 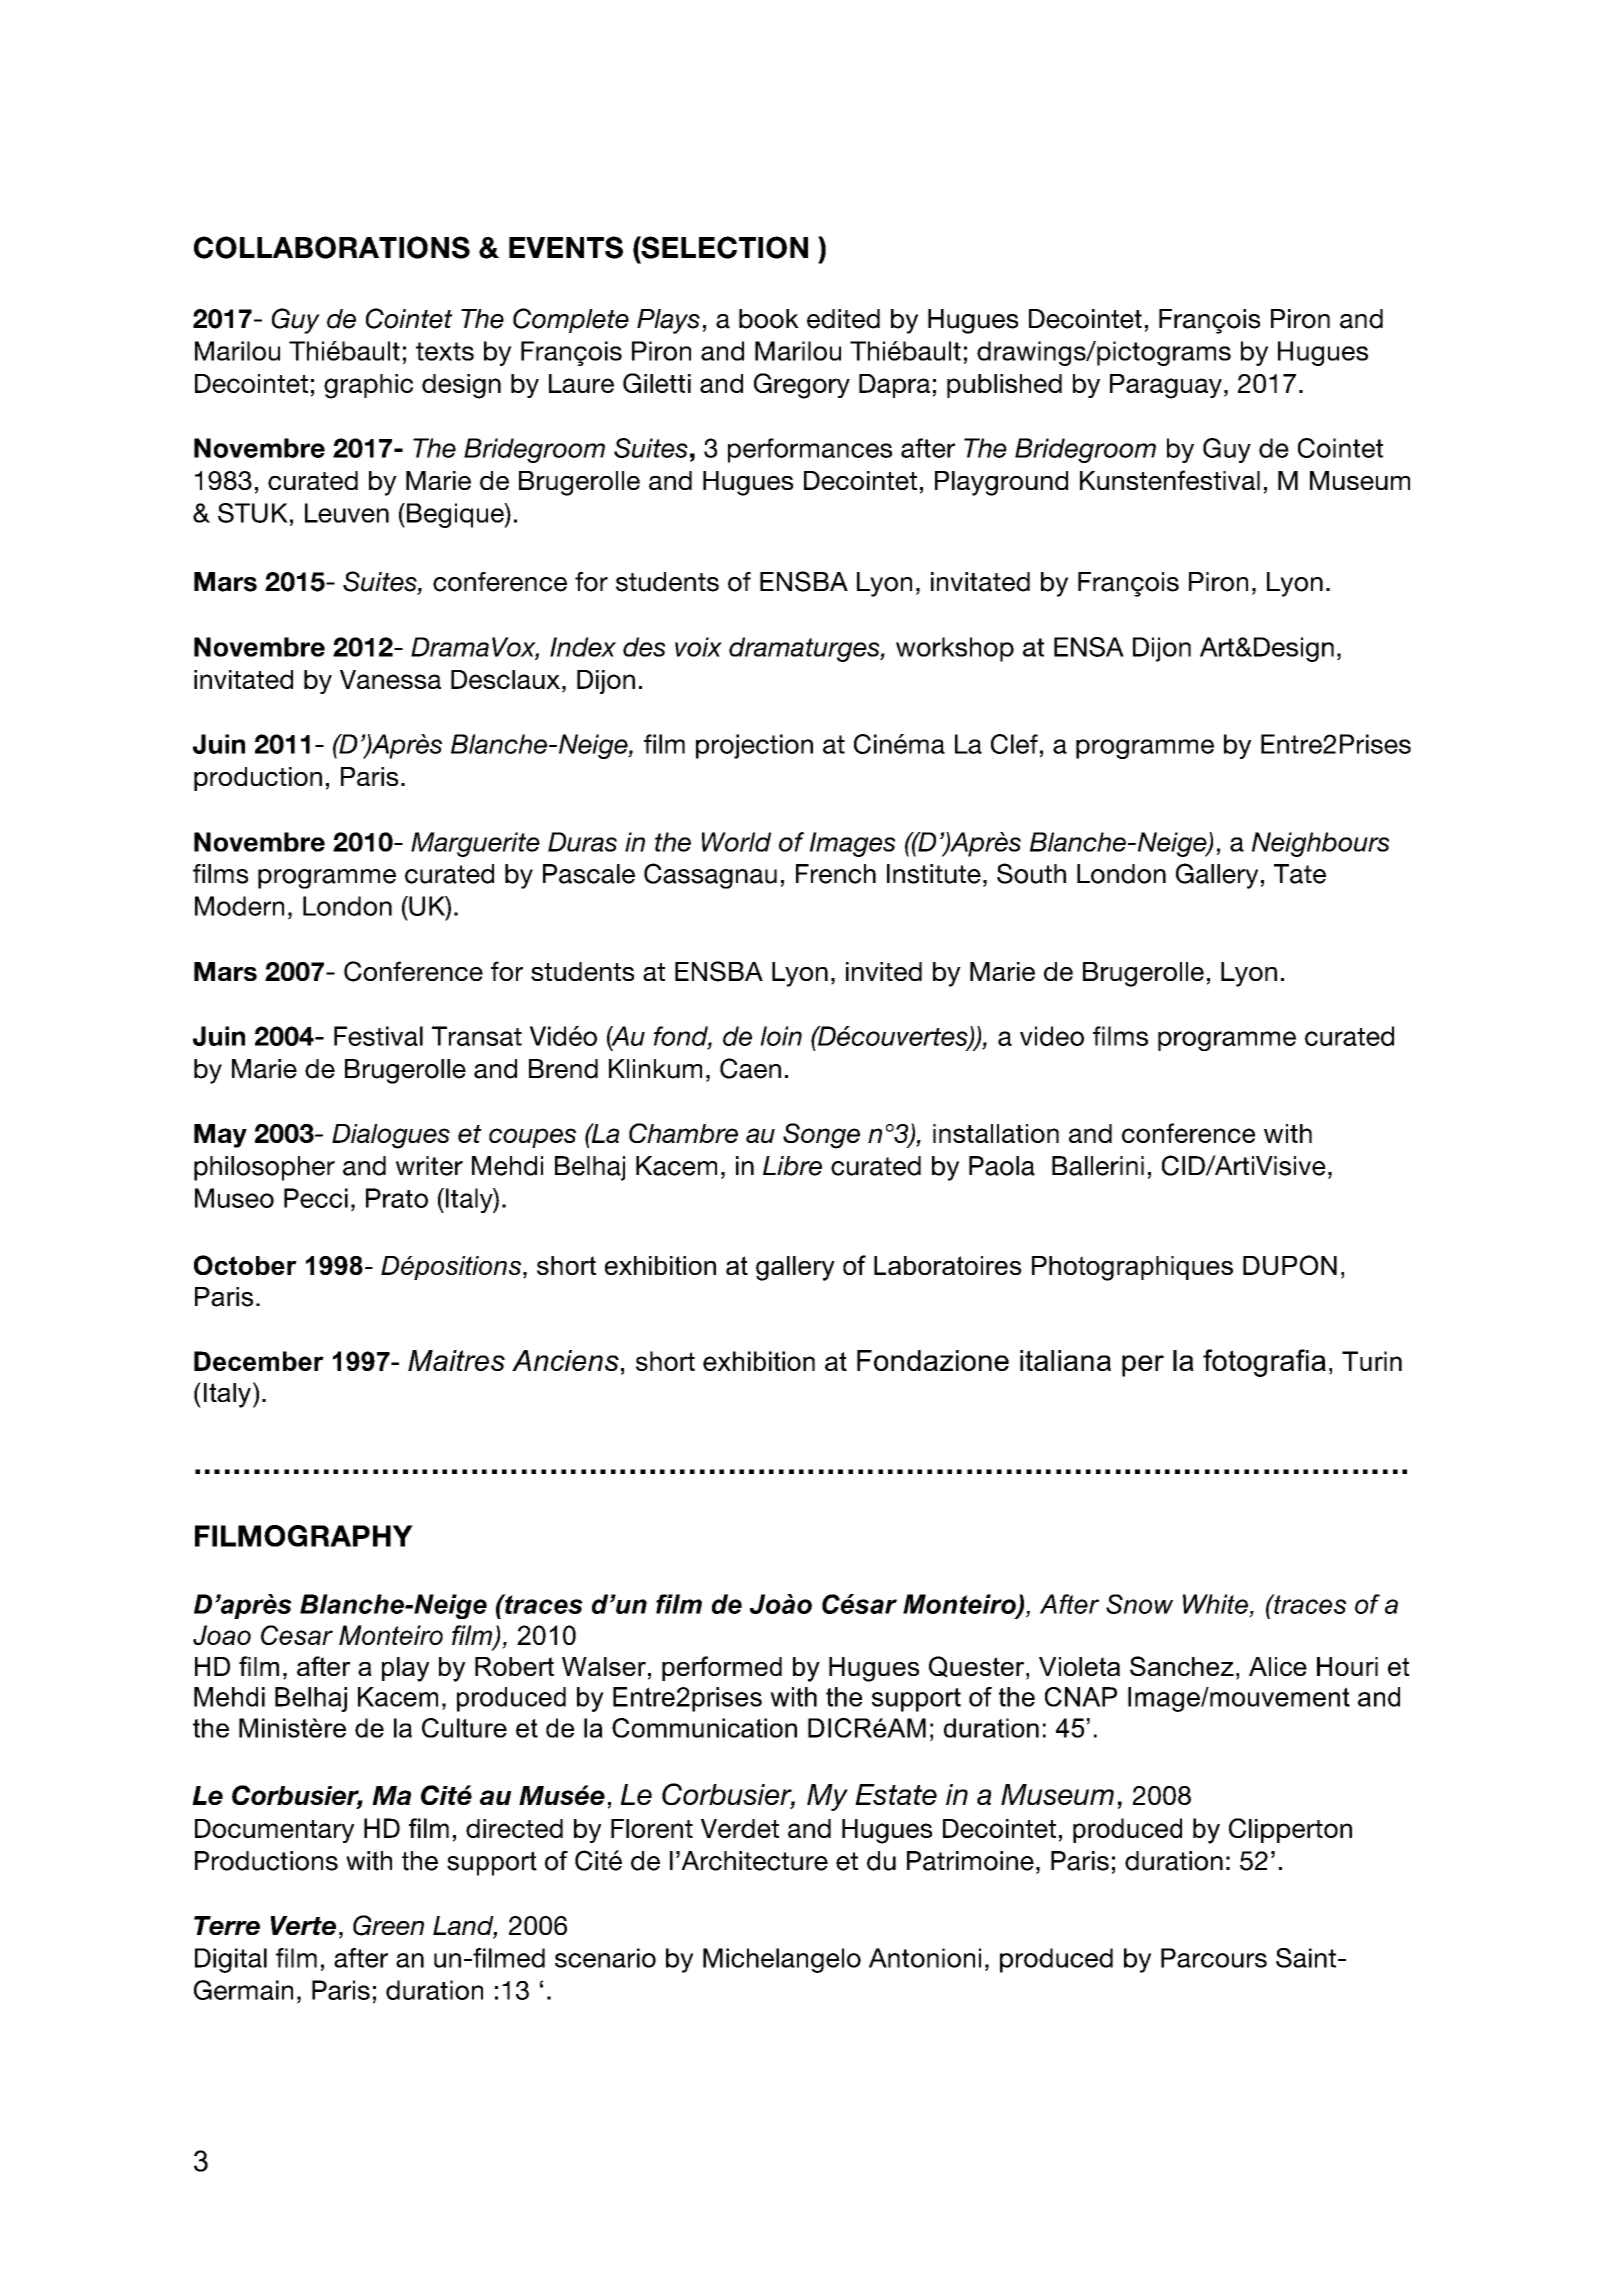 What do you see at coordinates (388, 1925) in the screenshot?
I see `Green` at bounding box center [388, 1925].
